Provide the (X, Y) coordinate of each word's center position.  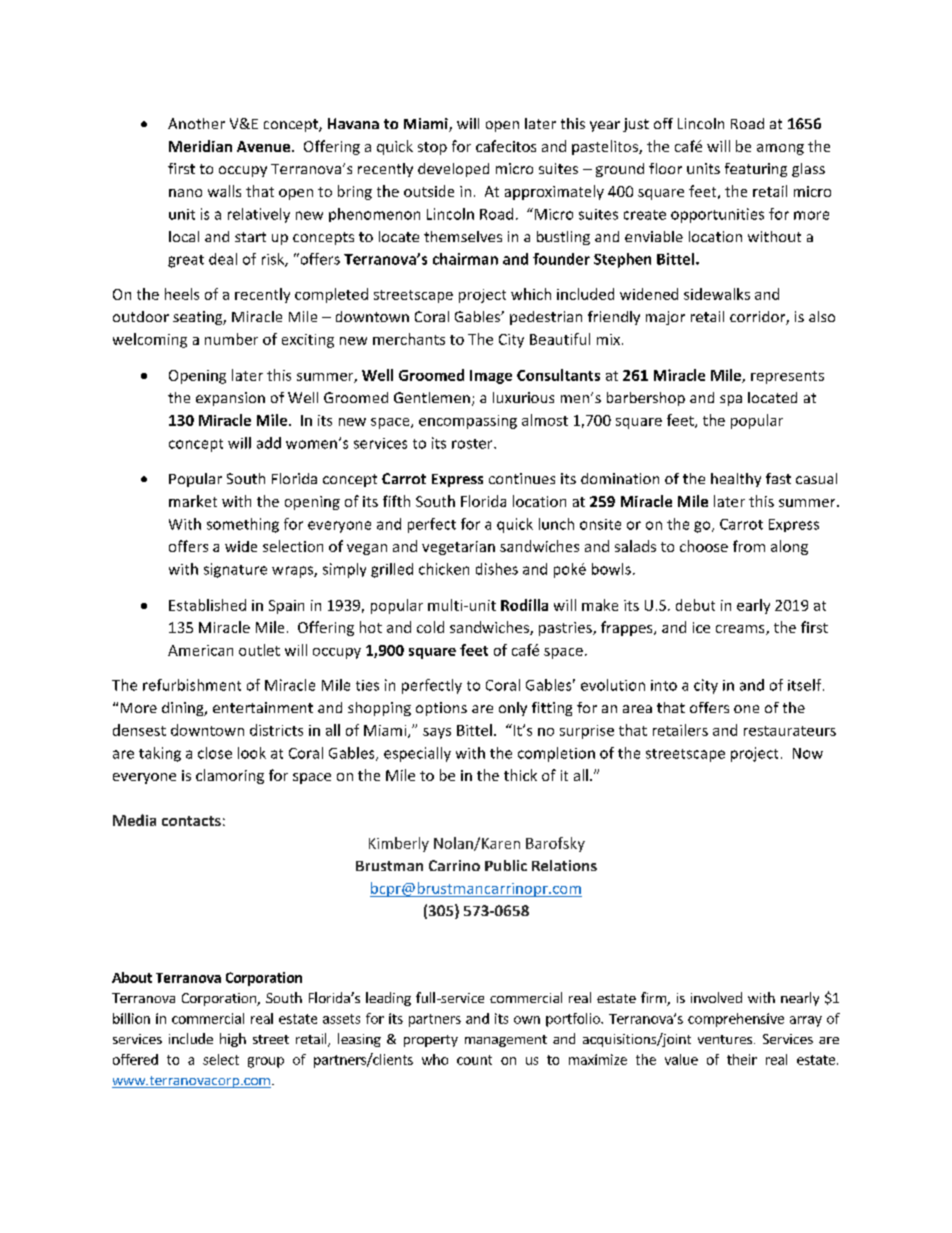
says (437, 733)
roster (473, 444)
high (233, 1040)
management (506, 1041)
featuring (756, 170)
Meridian (200, 146)
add (269, 443)
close (215, 753)
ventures (725, 1039)
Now (808, 753)
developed (453, 170)
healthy (736, 480)
